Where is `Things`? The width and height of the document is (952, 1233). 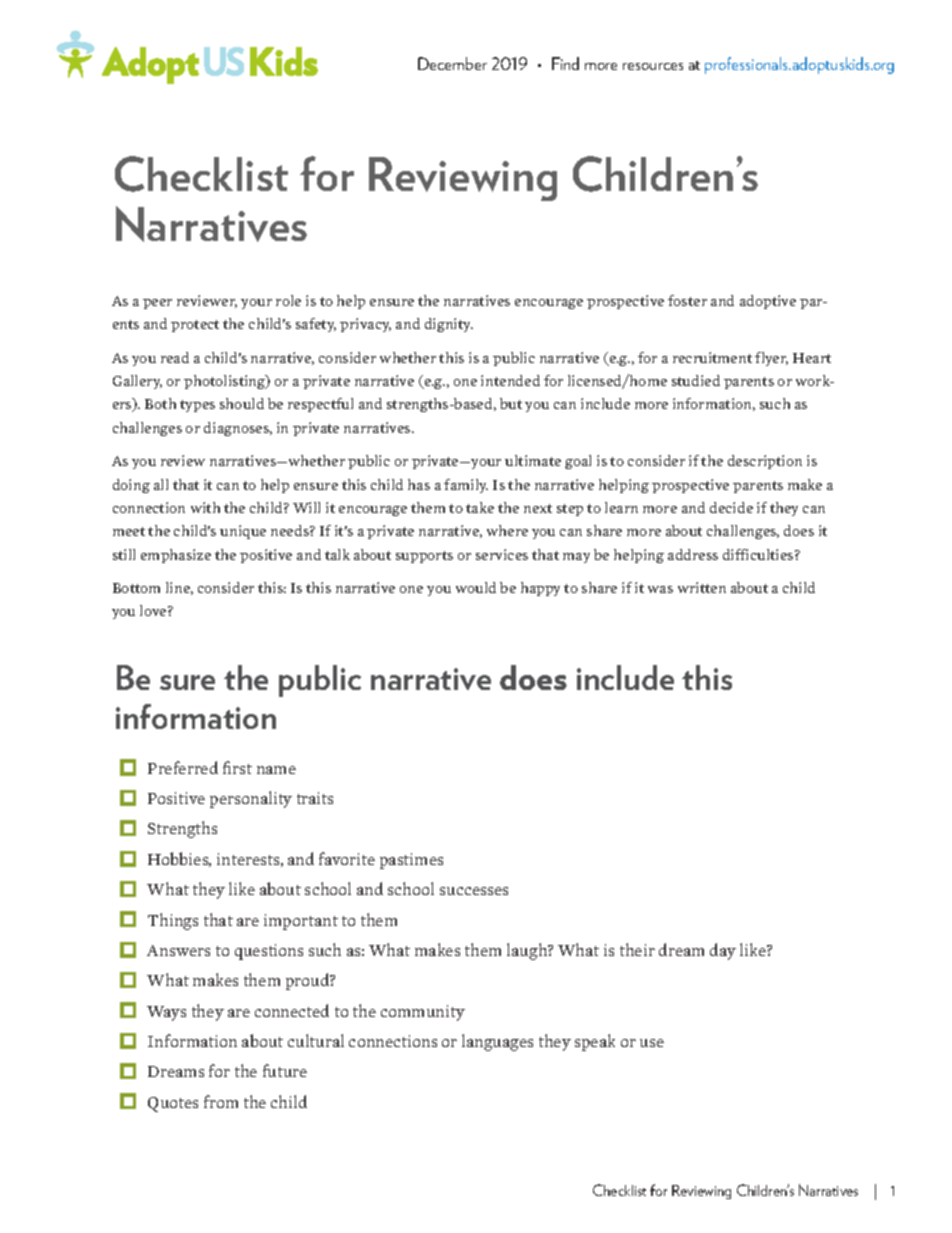 Things is located at coordinates (173, 921).
